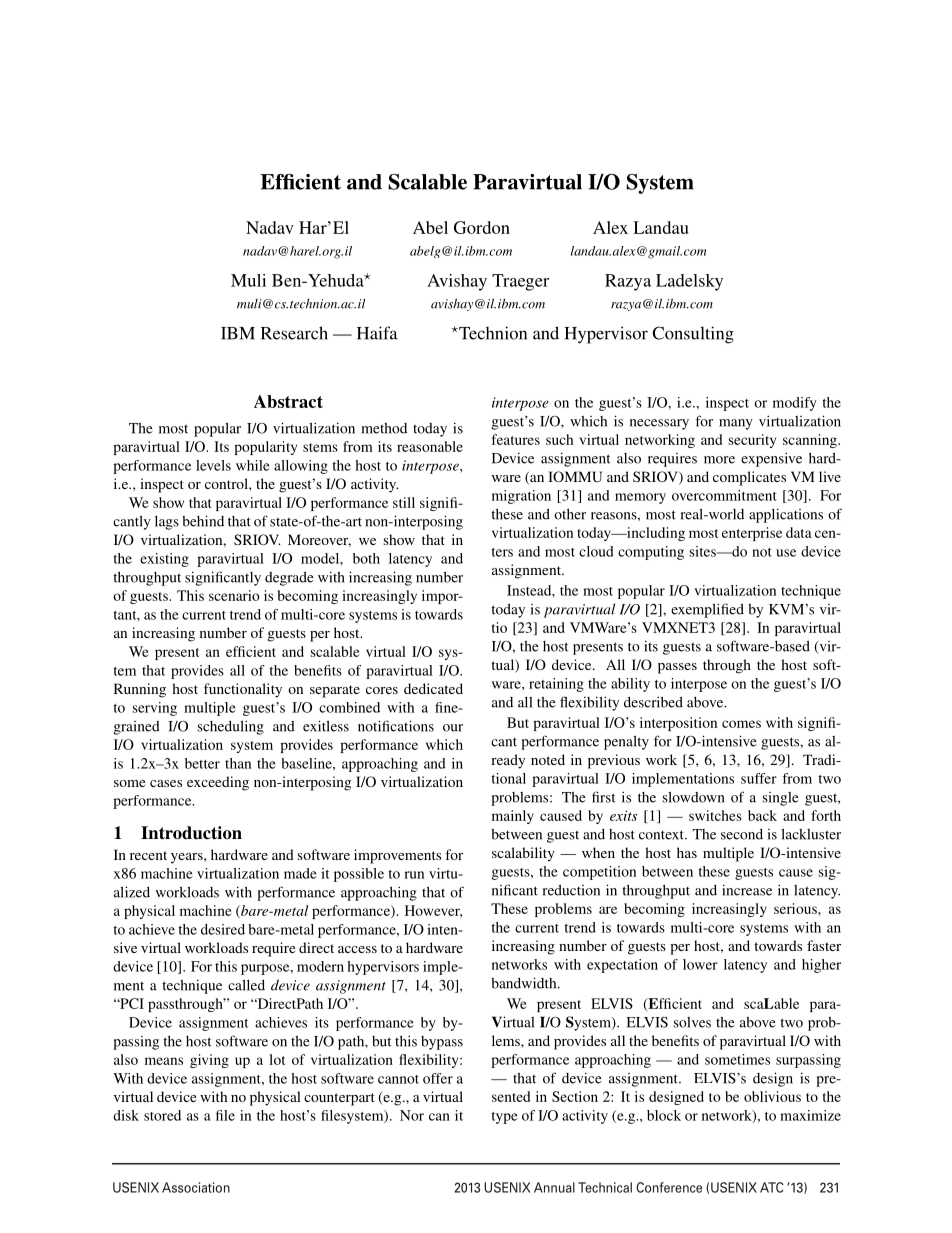 This screenshot has height=1233, width=952. Describe the element at coordinates (741, 724) in the screenshot. I see `comes` at that location.
